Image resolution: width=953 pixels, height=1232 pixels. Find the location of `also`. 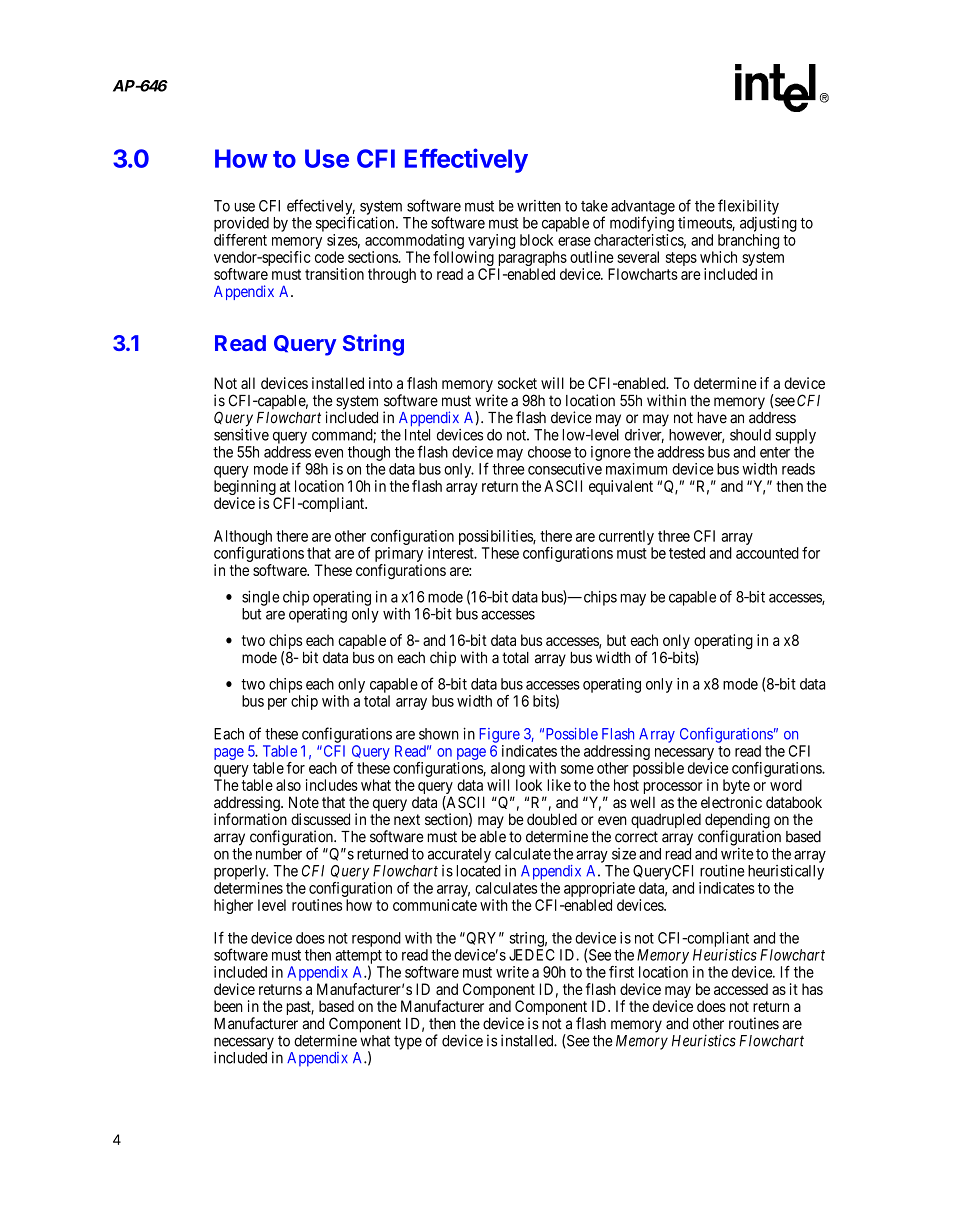

also is located at coordinates (288, 785).
